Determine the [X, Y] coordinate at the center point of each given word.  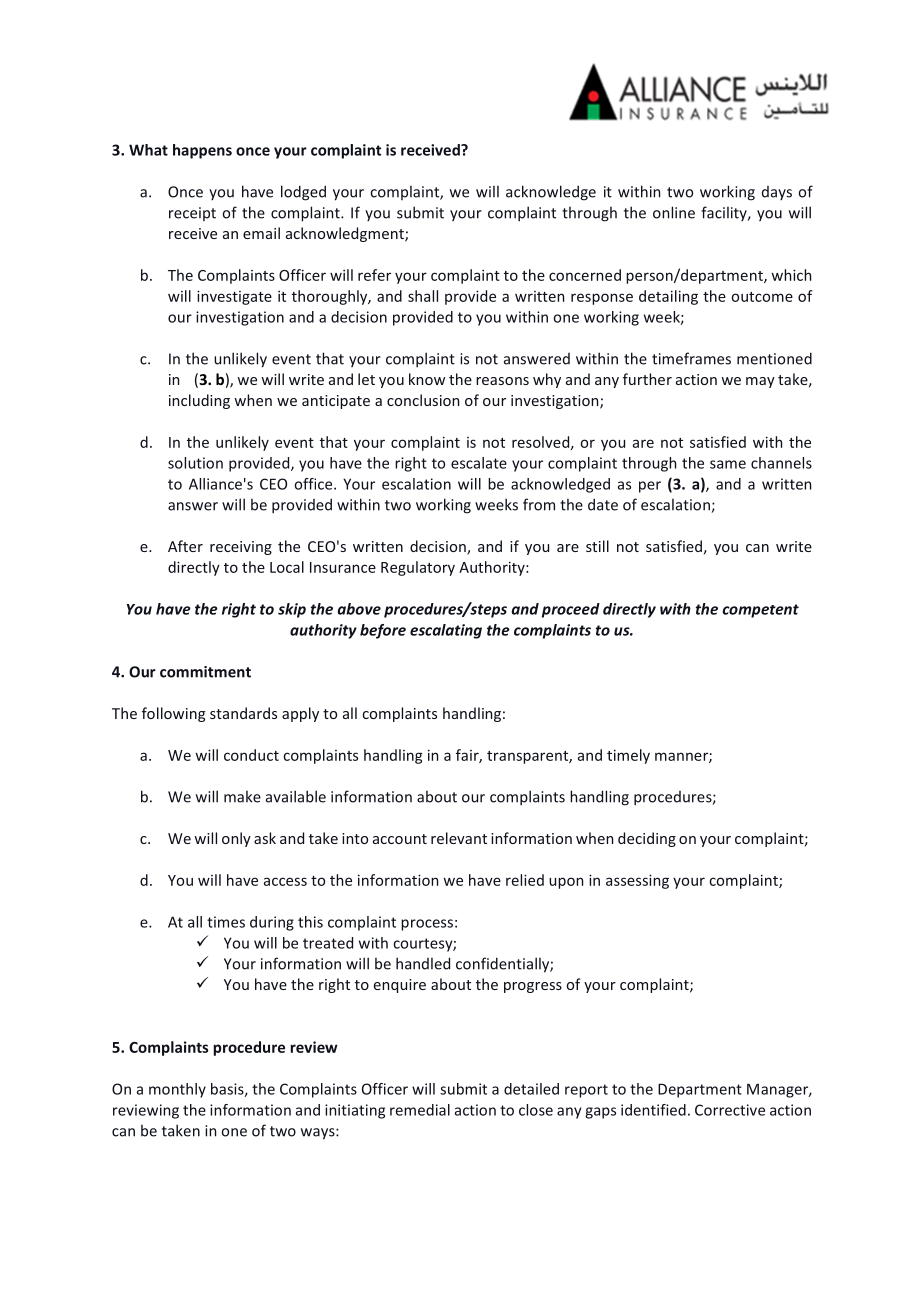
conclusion [423, 400]
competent [760, 611]
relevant [459, 838]
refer [374, 275]
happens [202, 151]
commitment [205, 672]
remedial [420, 1110]
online [674, 212]
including [199, 401]
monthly [177, 1090]
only [236, 839]
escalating [446, 631]
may [760, 382]
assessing [637, 881]
